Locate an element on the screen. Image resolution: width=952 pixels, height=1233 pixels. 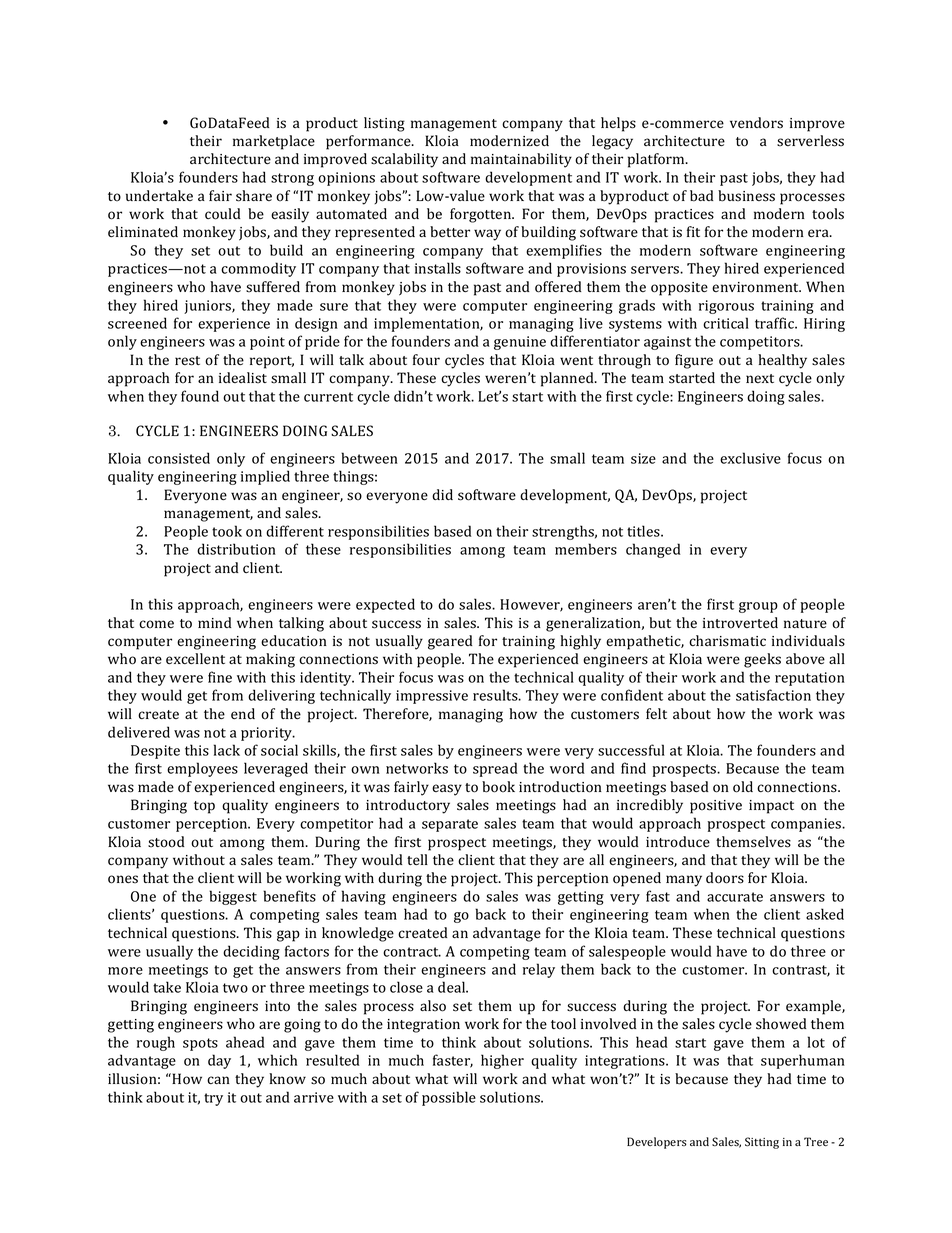
consisted is located at coordinates (179, 458).
